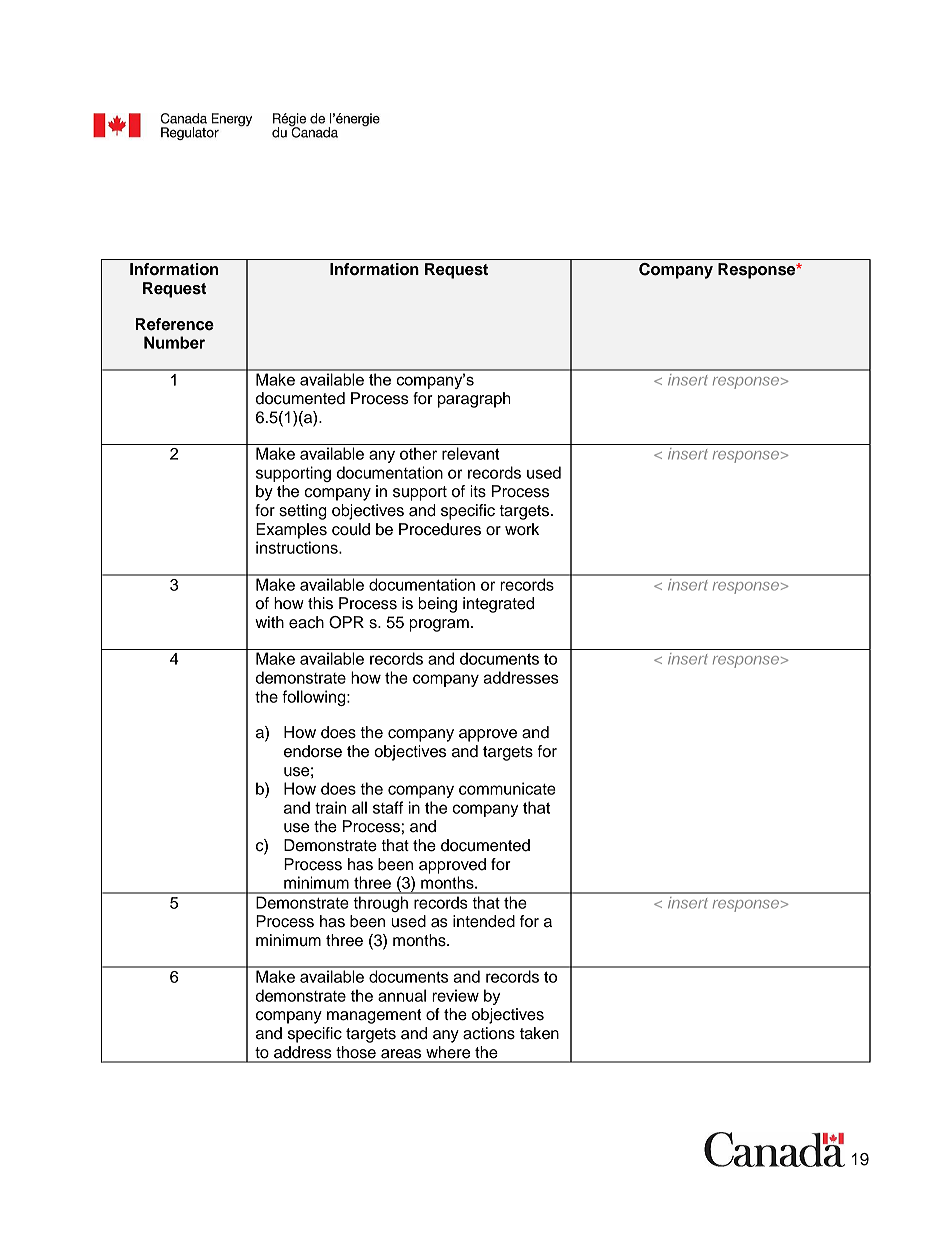 The width and height of the screenshot is (952, 1233). Describe the element at coordinates (418, 453) in the screenshot. I see `other` at that location.
